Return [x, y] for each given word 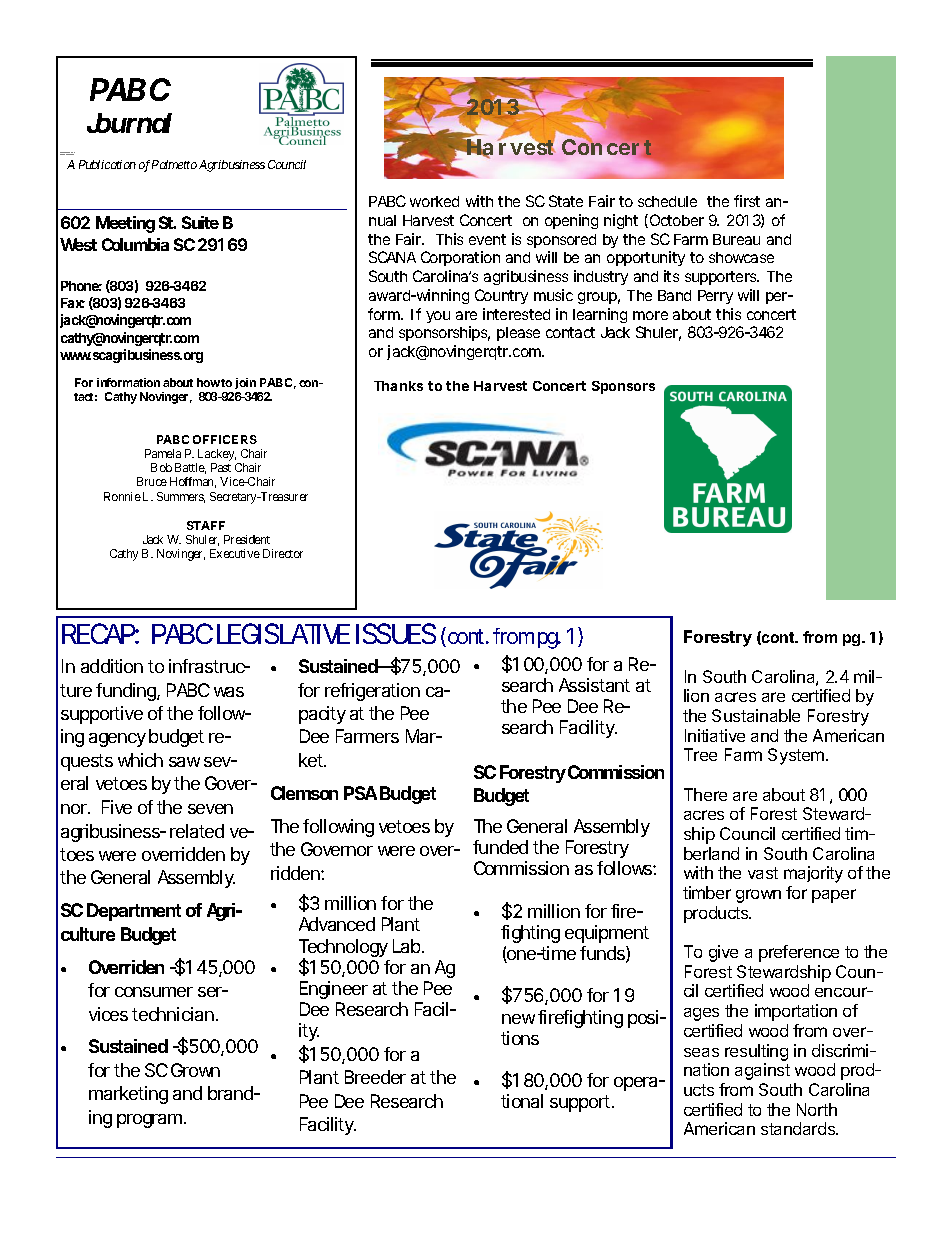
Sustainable [756, 715]
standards [799, 1128]
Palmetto [174, 164]
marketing [128, 1095]
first [747, 201]
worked [434, 201]
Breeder [375, 1077]
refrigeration [372, 692]
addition [112, 666]
